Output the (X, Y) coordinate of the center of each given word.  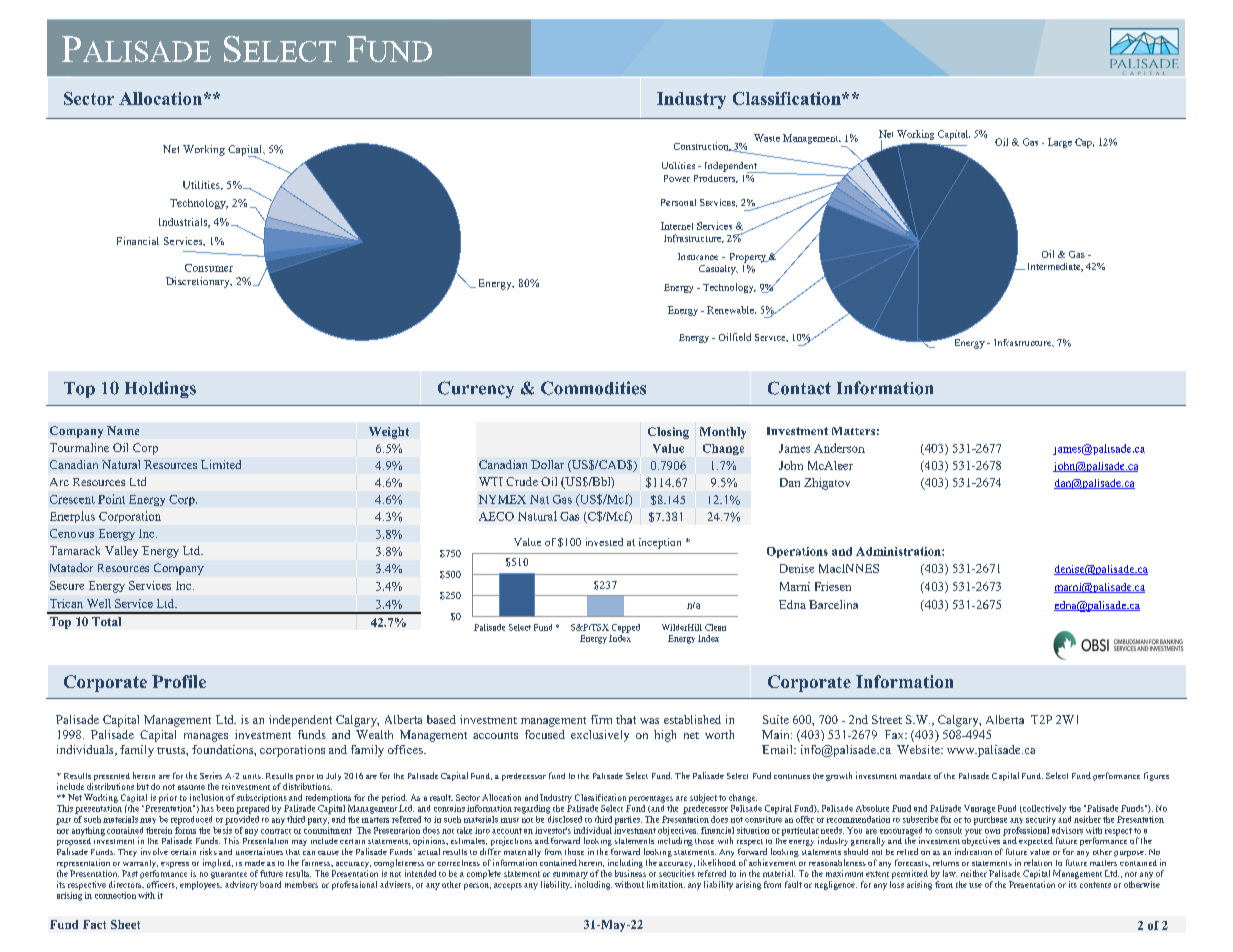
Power (677, 178)
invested (604, 542)
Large (1060, 143)
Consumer (209, 268)
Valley (121, 552)
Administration (899, 551)
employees (201, 885)
